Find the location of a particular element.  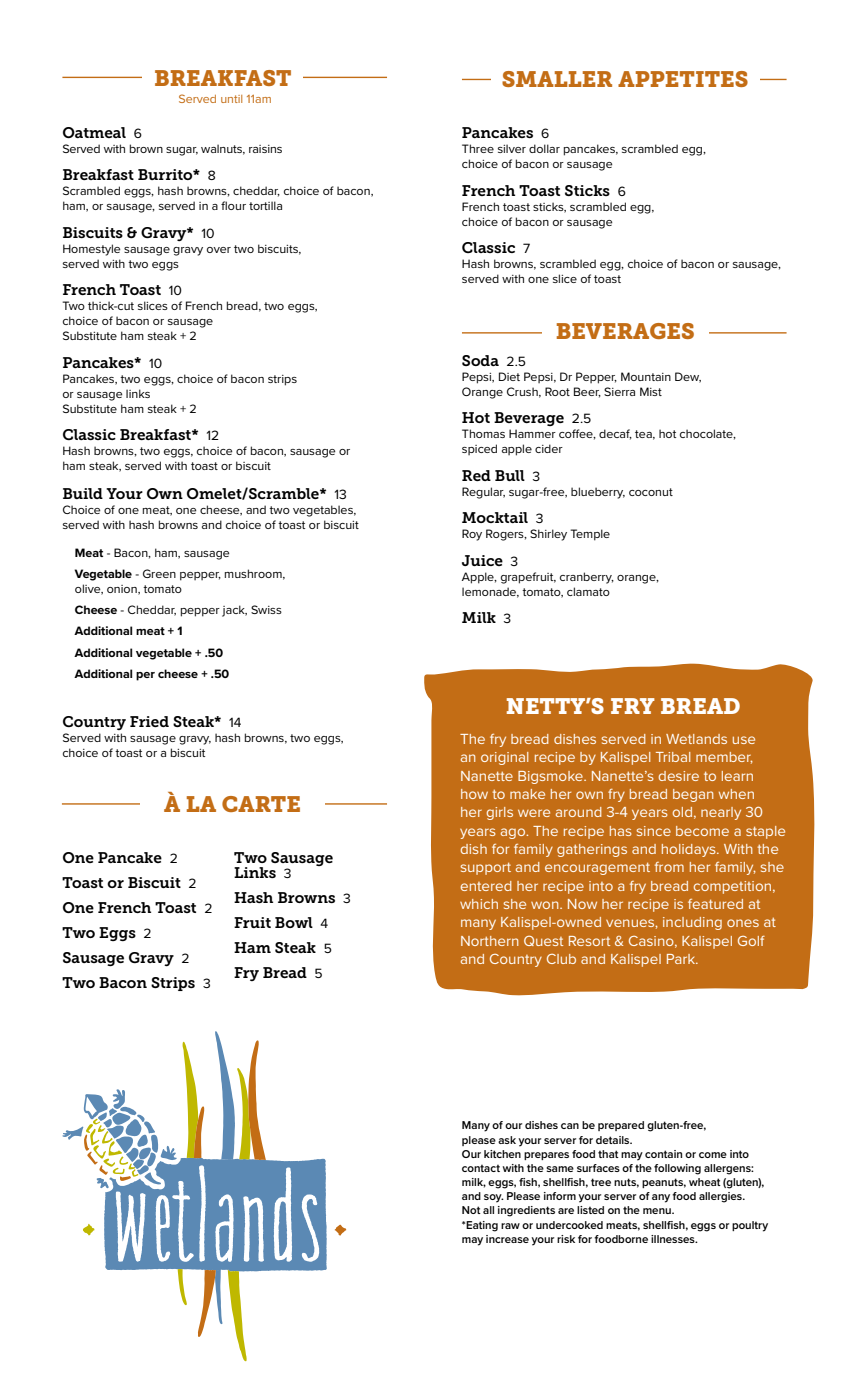

Three is located at coordinates (478, 148).
